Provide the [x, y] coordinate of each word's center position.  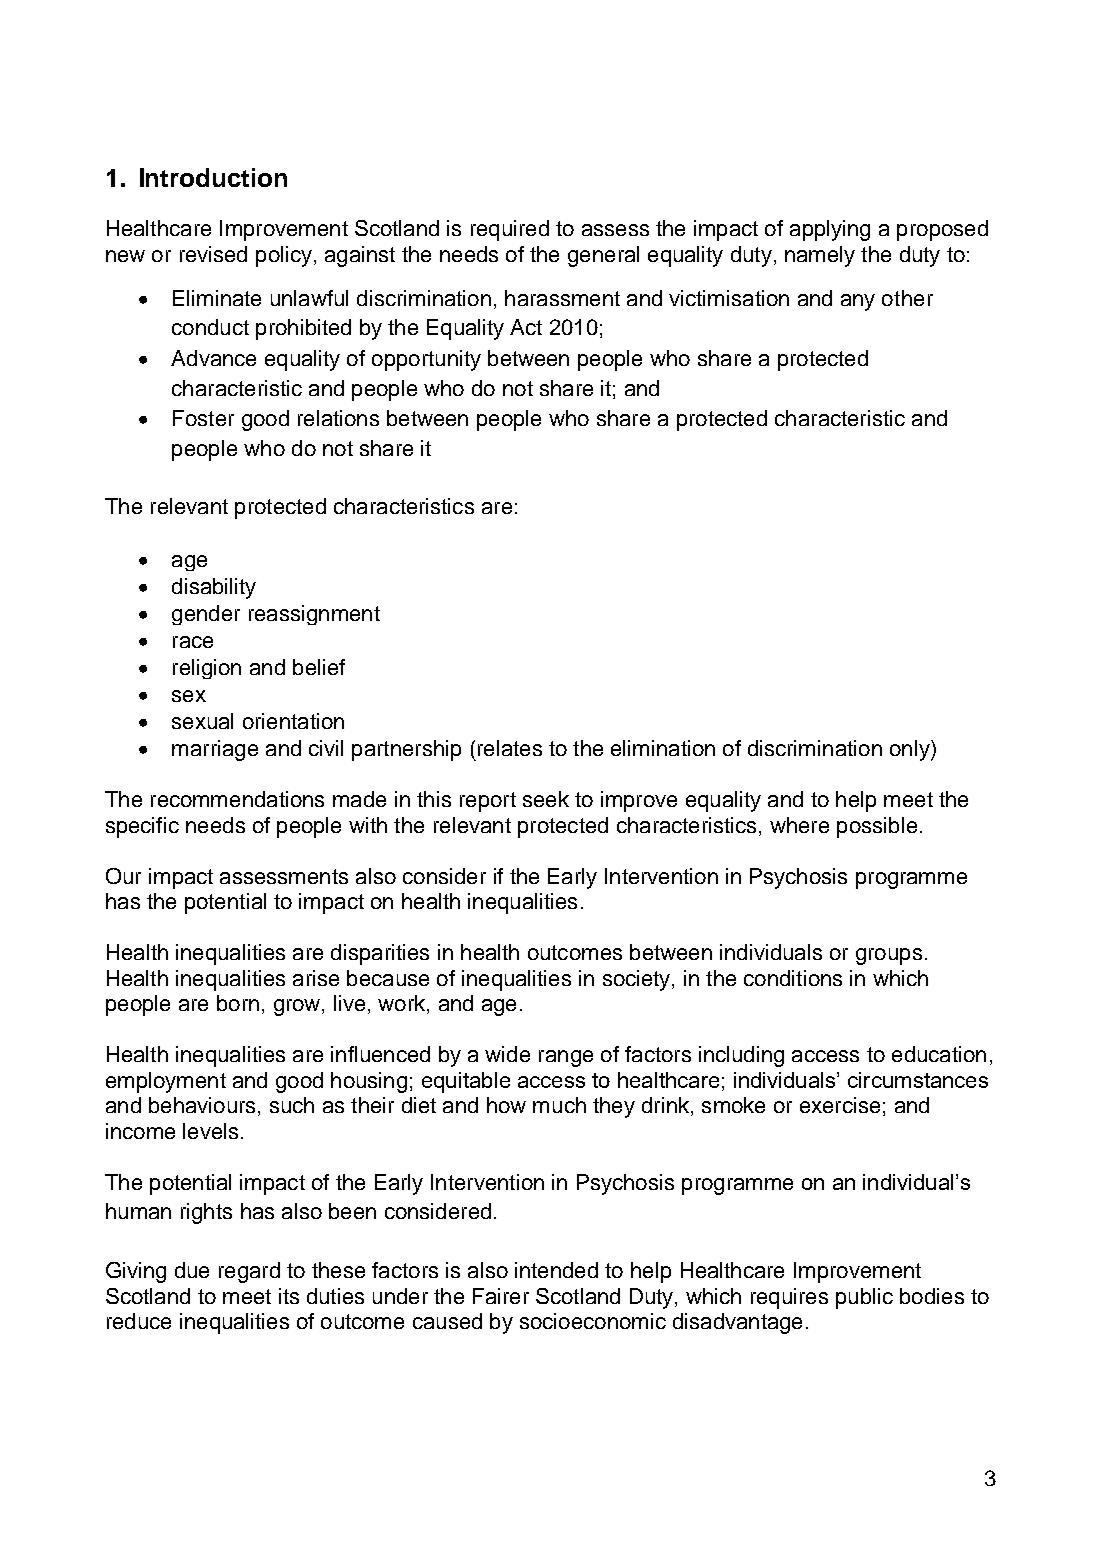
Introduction [213, 177]
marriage [215, 750]
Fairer [501, 1296]
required [510, 230]
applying [830, 230]
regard [249, 1272]
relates [510, 748]
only [911, 750]
